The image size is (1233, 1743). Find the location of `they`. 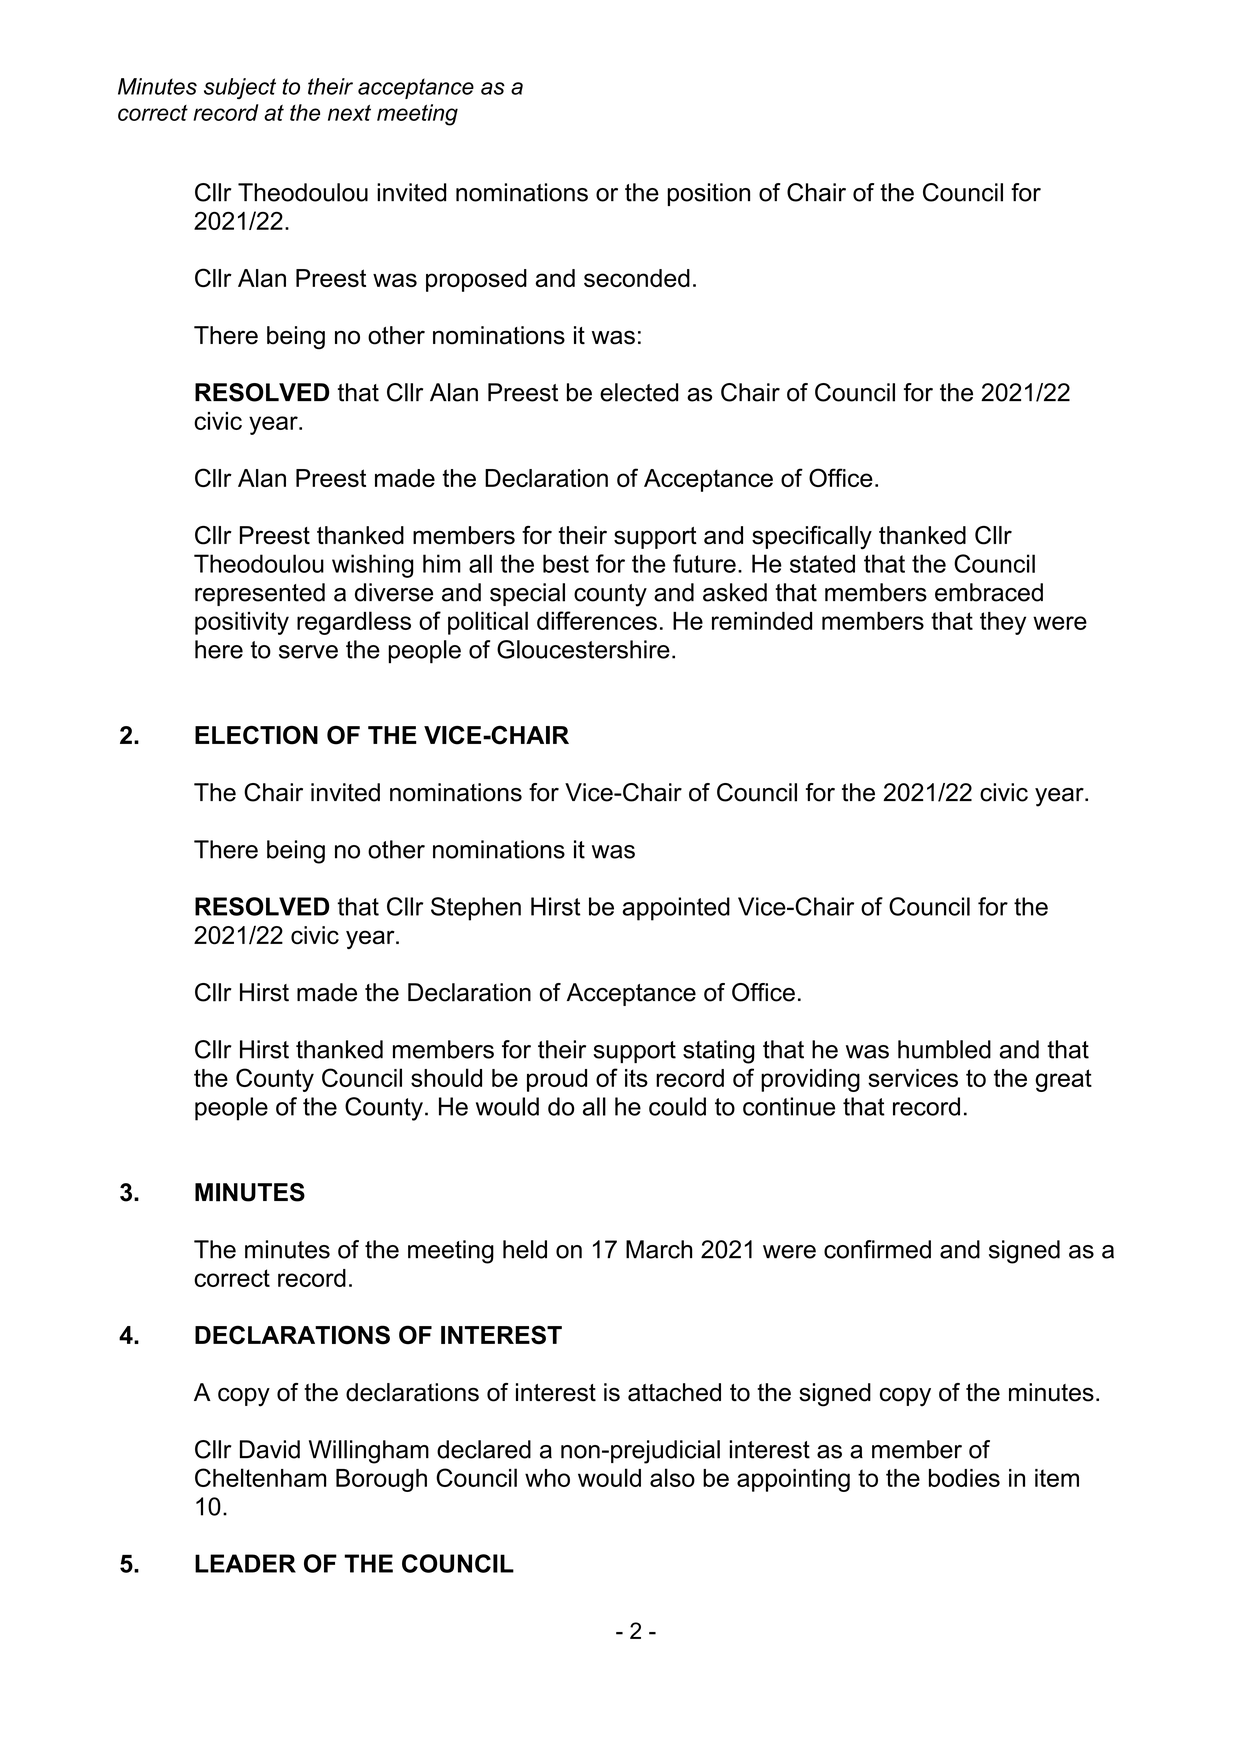

they is located at coordinates (1003, 623).
